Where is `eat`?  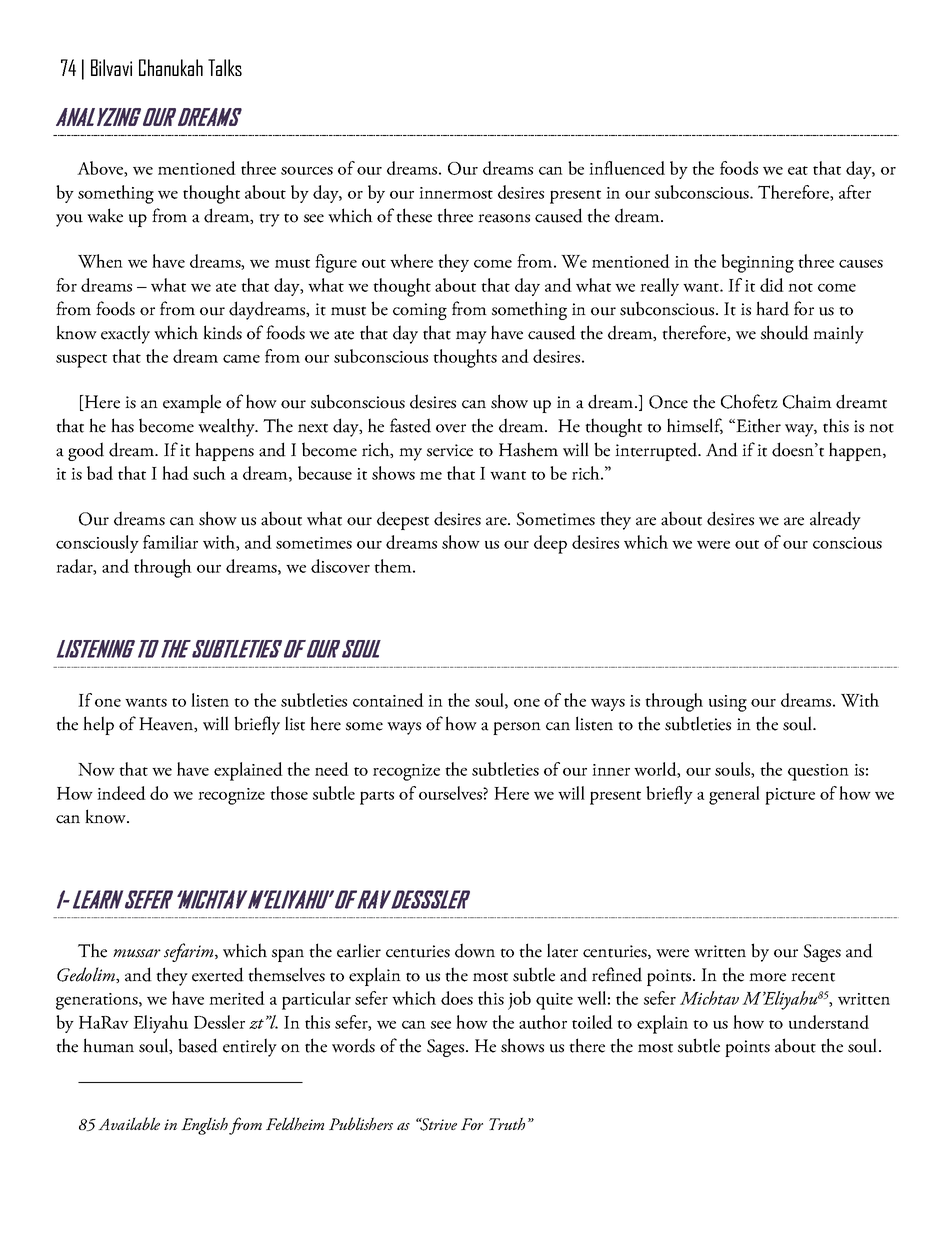
eat is located at coordinates (798, 170).
